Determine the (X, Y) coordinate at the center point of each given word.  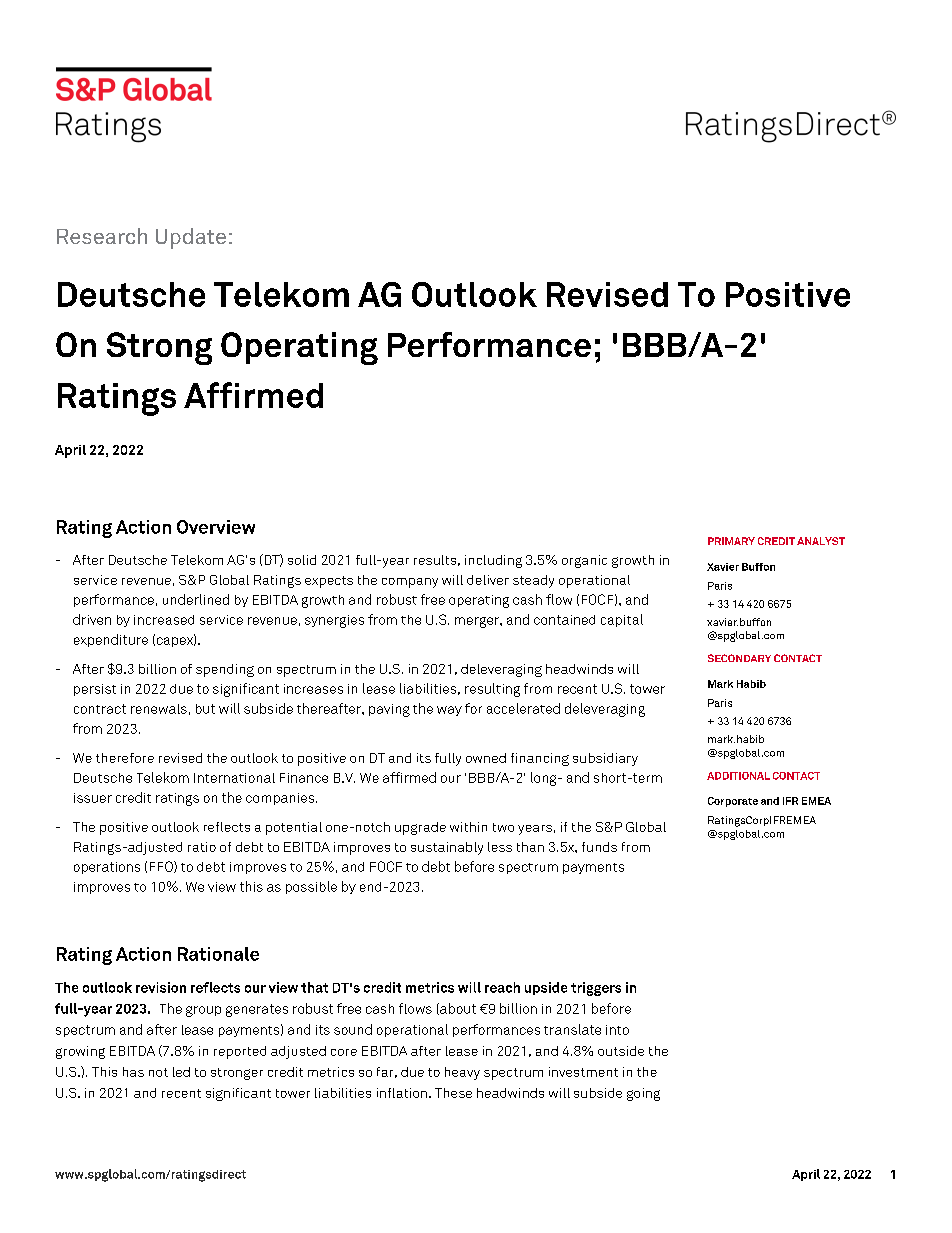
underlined (196, 599)
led (181, 1072)
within (468, 827)
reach (502, 987)
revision (161, 987)
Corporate (733, 802)
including (493, 561)
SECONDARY (739, 658)
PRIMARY (731, 541)
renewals (159, 709)
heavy (462, 1073)
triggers (596, 989)
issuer (93, 798)
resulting (492, 690)
